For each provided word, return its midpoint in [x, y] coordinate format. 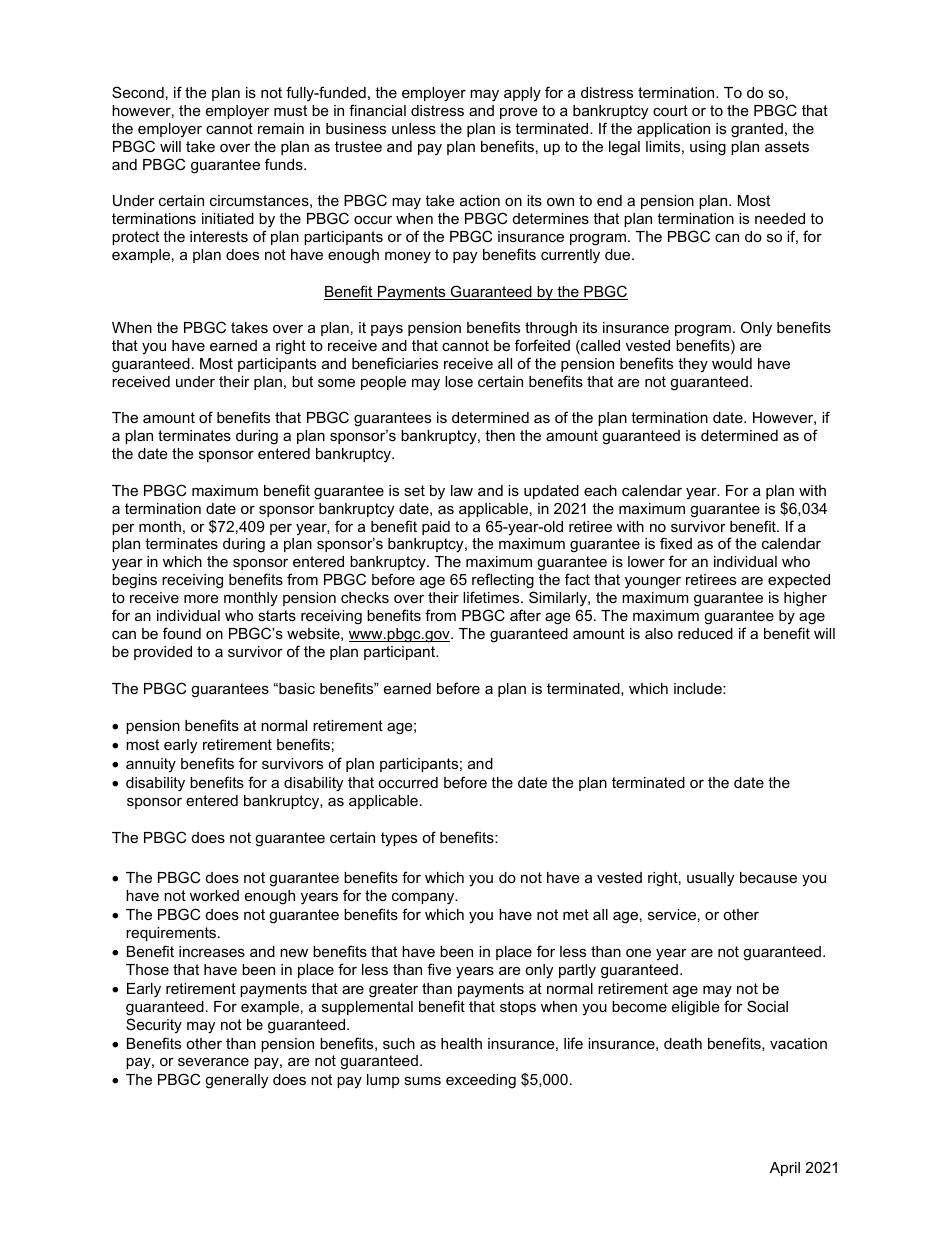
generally [236, 1081]
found [182, 633]
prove [519, 113]
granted [757, 130]
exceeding [481, 1081]
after [525, 615]
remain [281, 128]
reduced [705, 633]
